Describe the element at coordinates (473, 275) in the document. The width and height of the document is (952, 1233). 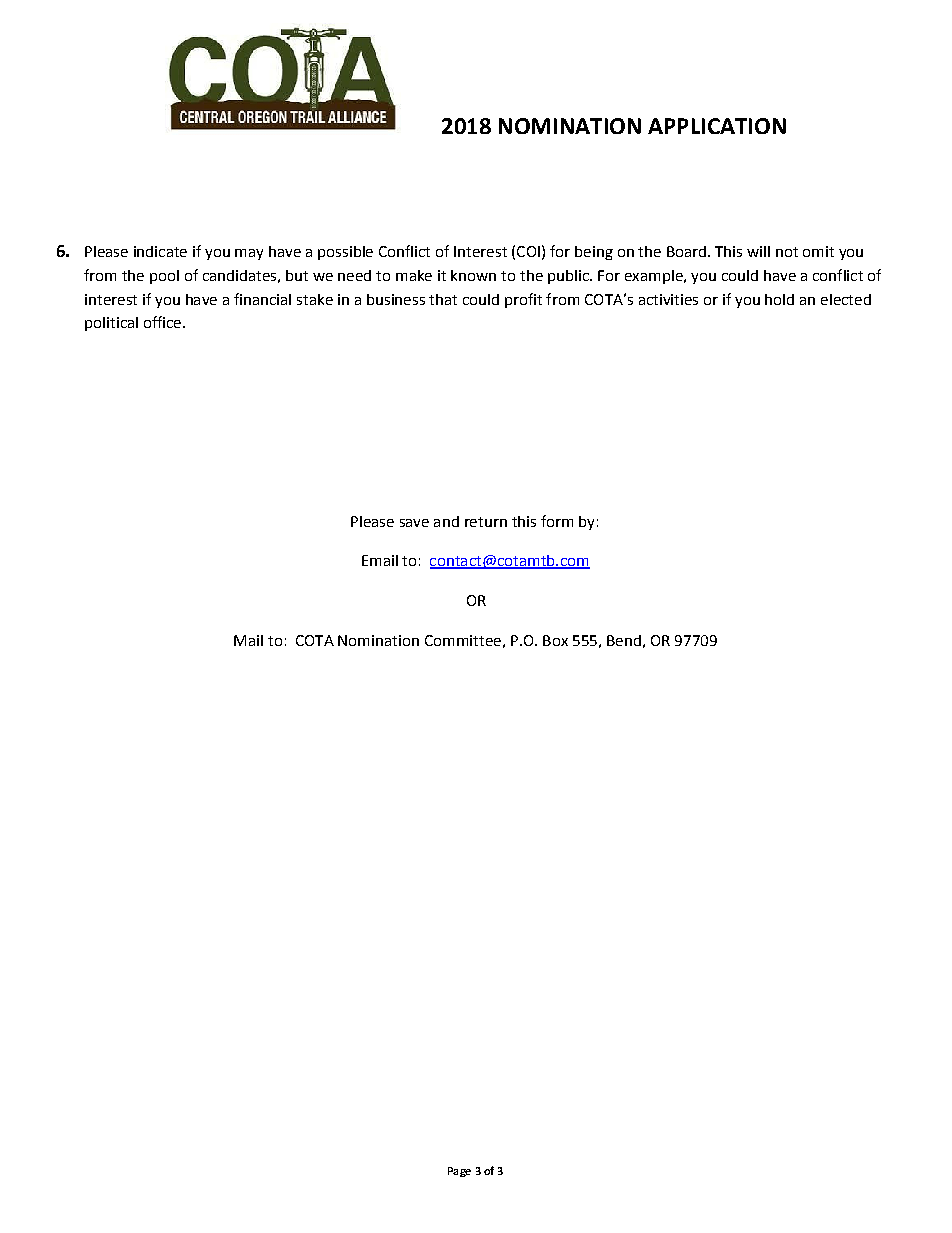
I see `known` at that location.
